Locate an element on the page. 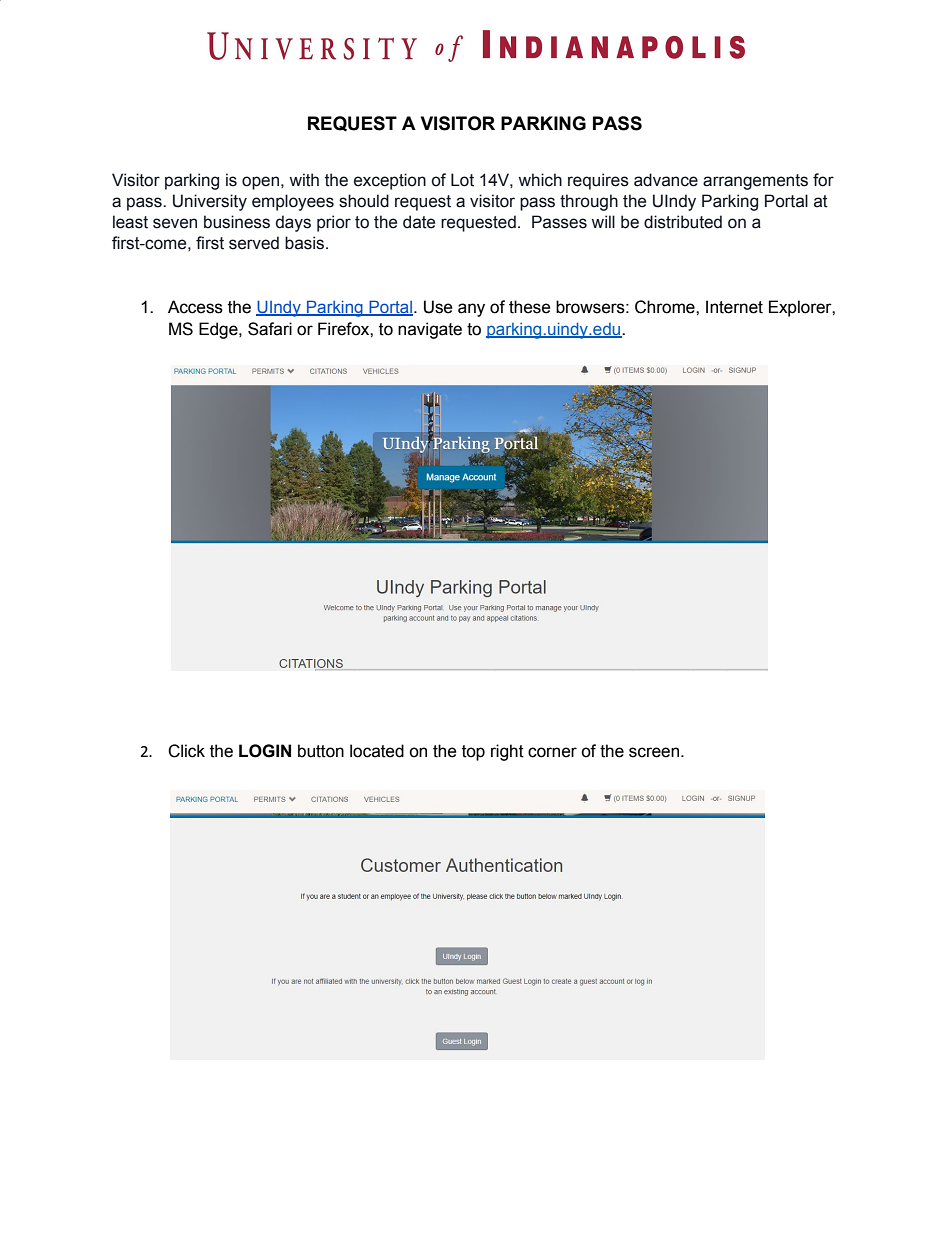  screen is located at coordinates (655, 752).
